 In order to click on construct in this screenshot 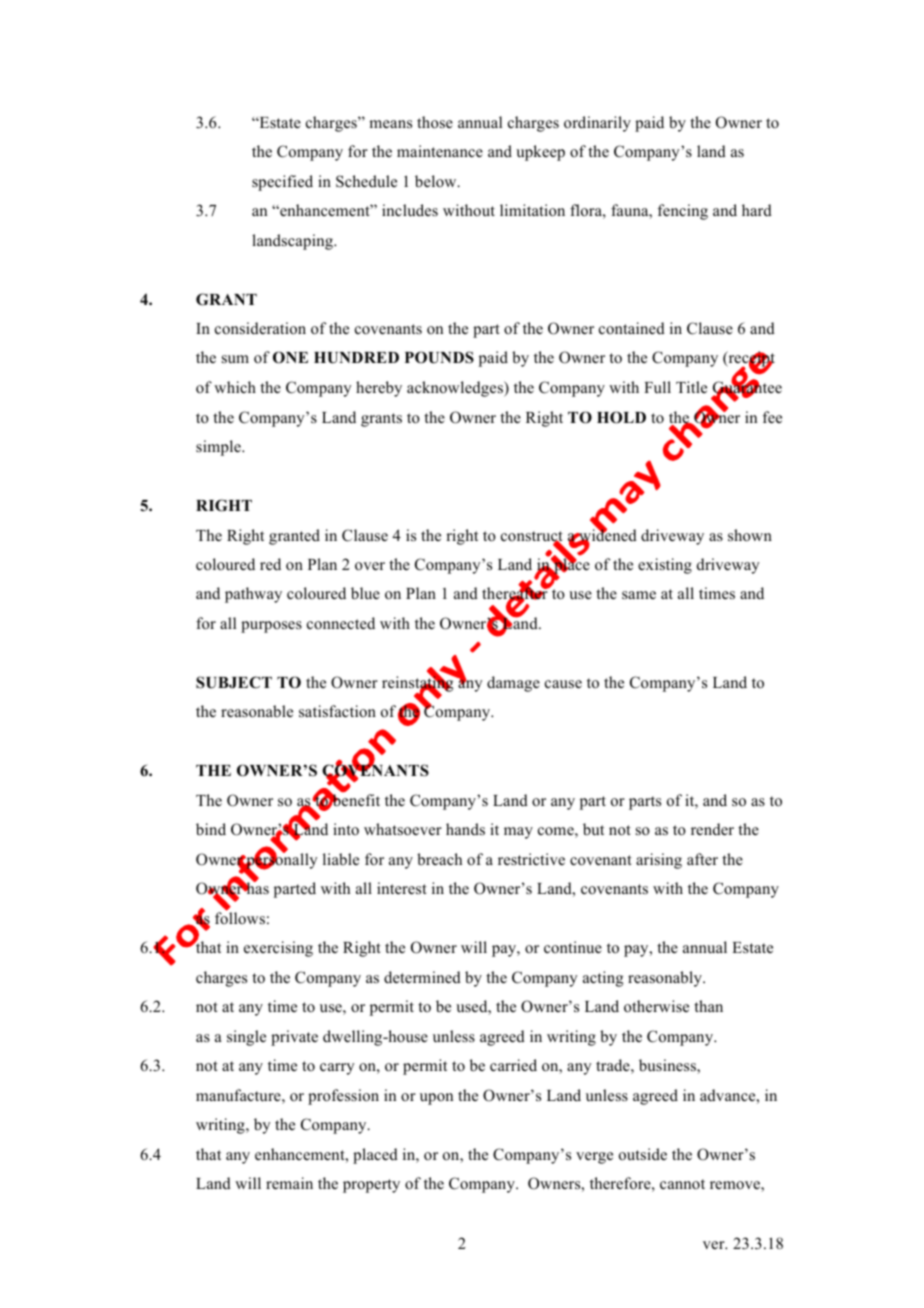, I will do `click(532, 537)`.
